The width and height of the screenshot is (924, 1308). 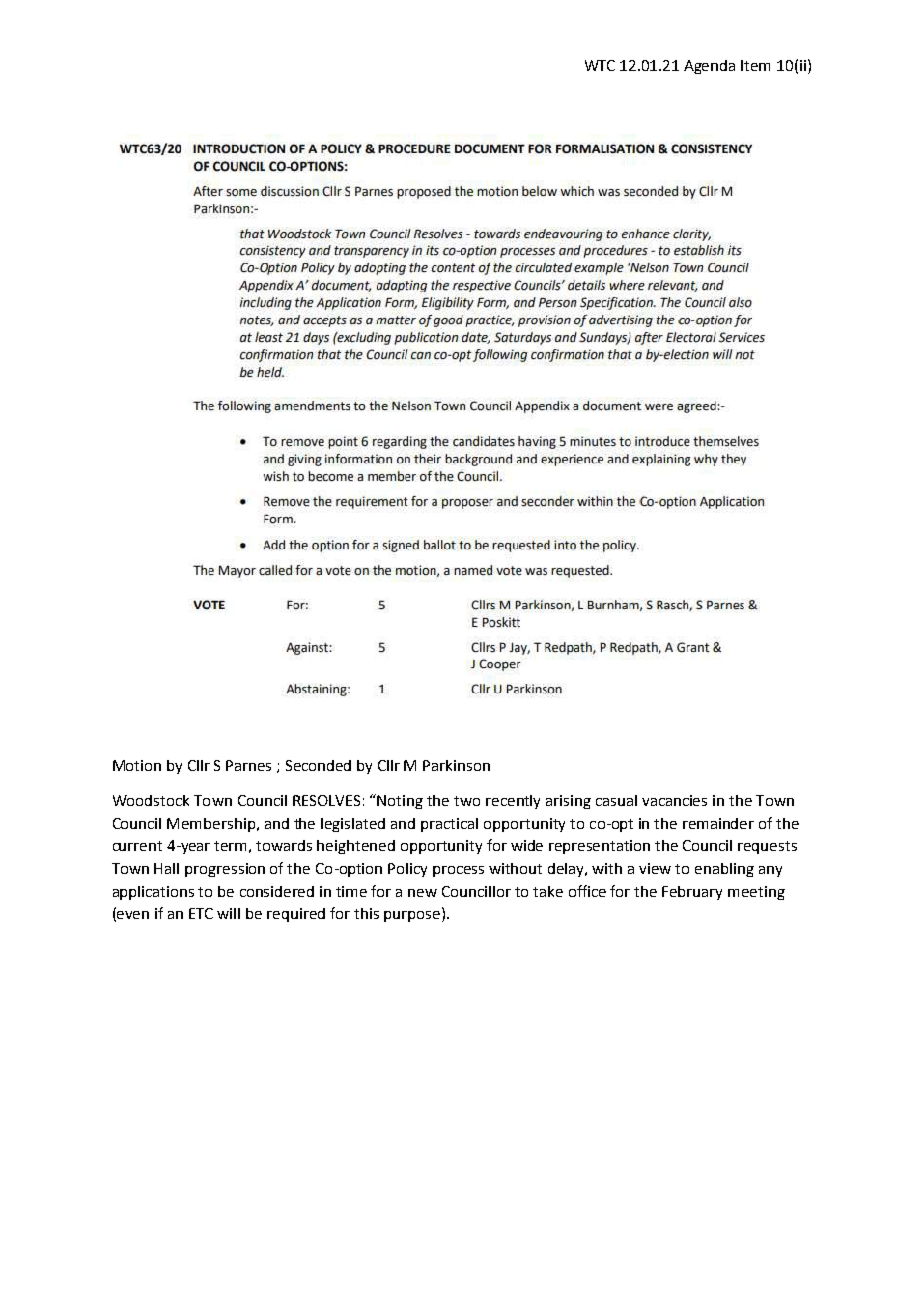 What do you see at coordinates (600, 65) in the screenshot?
I see `WTC` at bounding box center [600, 65].
